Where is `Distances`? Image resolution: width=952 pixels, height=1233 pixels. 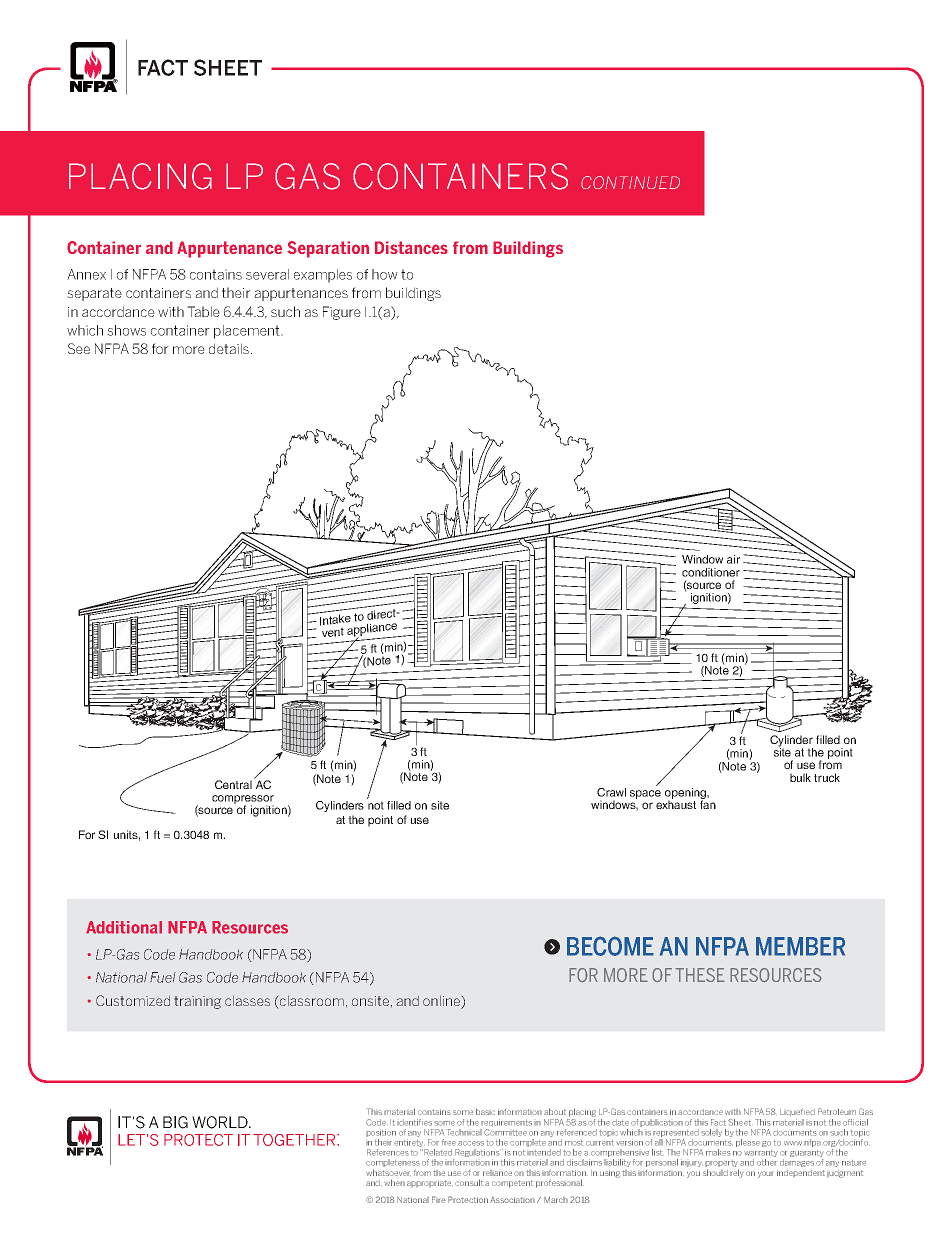
Distances is located at coordinates (411, 247).
